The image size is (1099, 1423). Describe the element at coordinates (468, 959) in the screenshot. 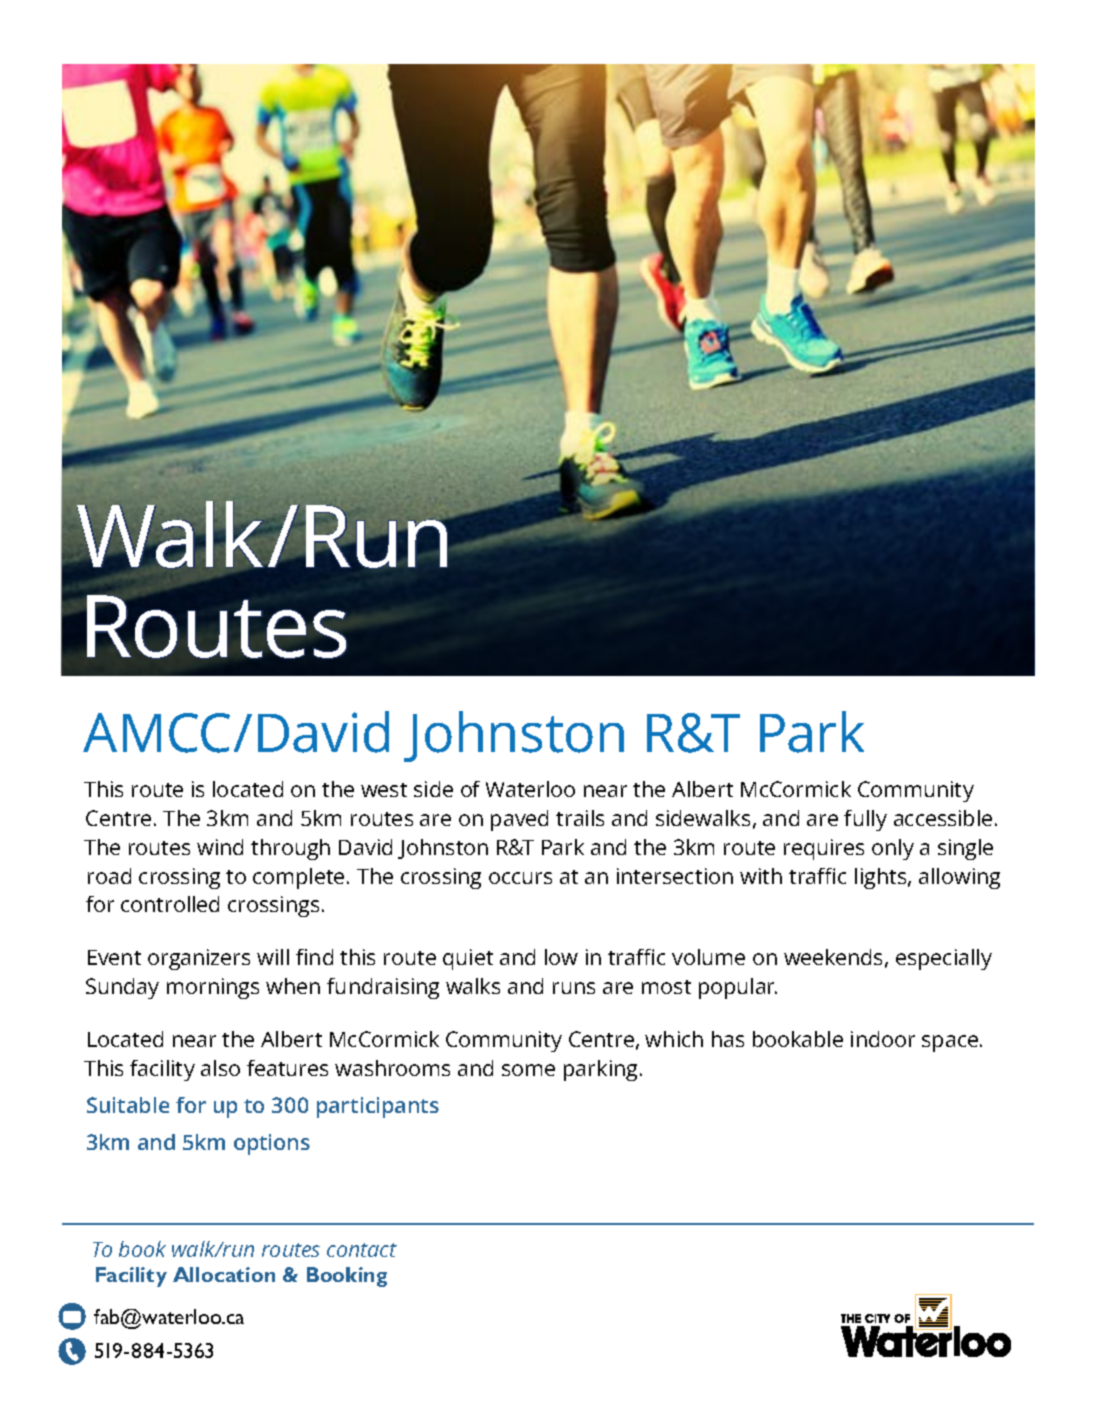

I see `quiet` at that location.
